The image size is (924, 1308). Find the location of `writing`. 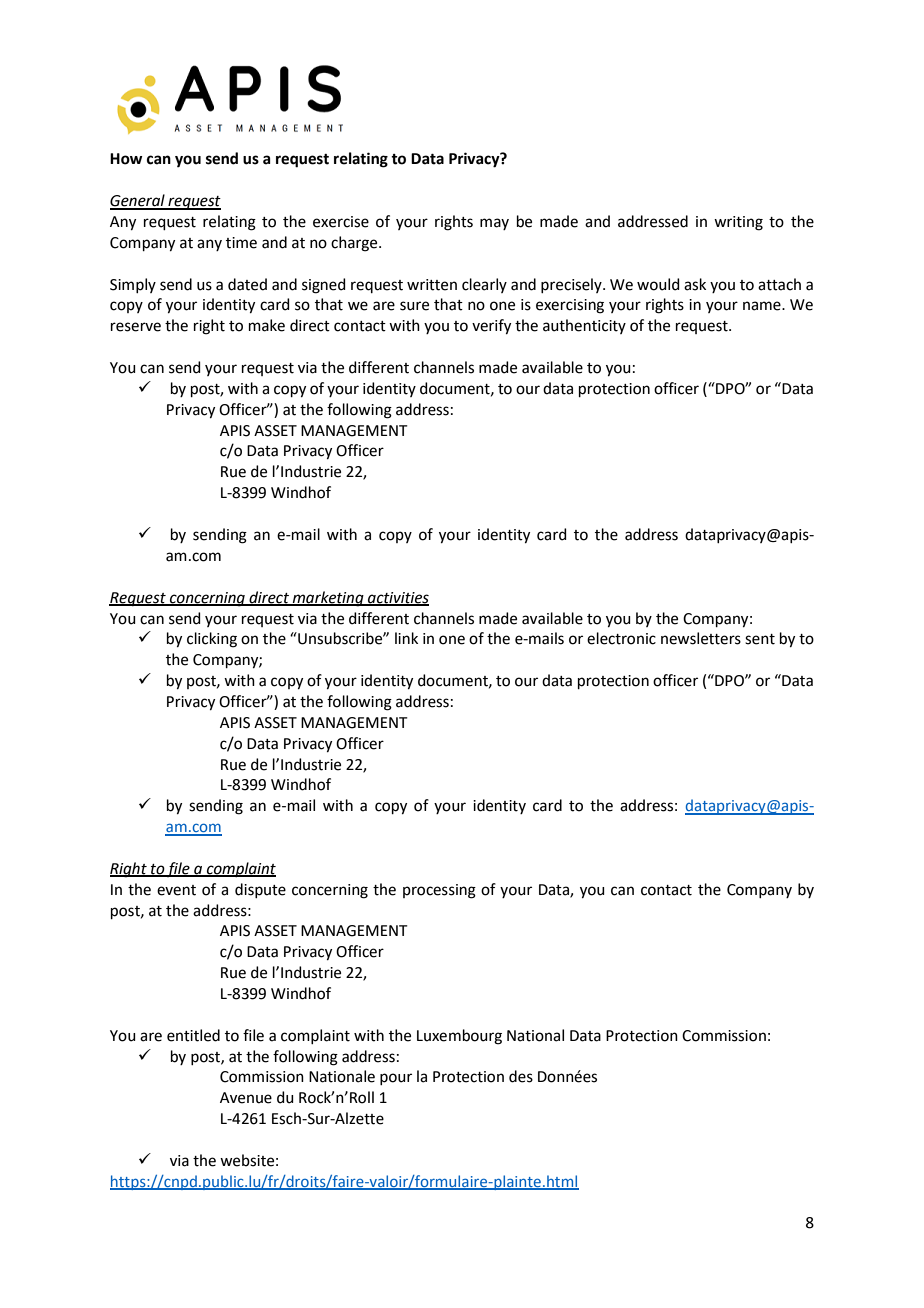

writing is located at coordinates (738, 223).
